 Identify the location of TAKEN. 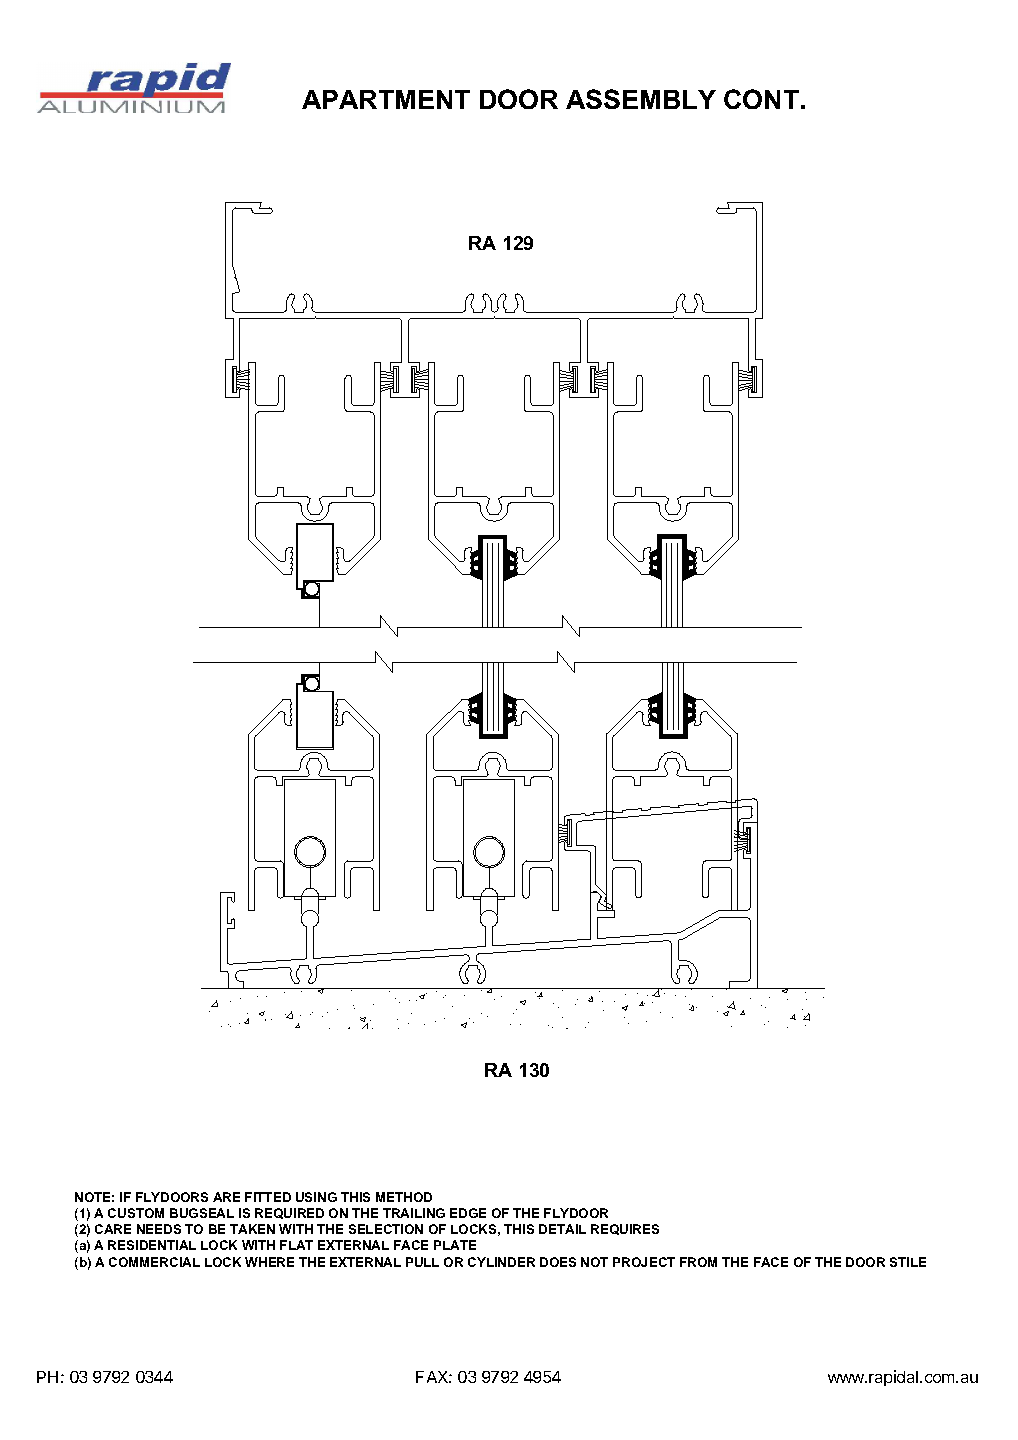
(252, 1229).
